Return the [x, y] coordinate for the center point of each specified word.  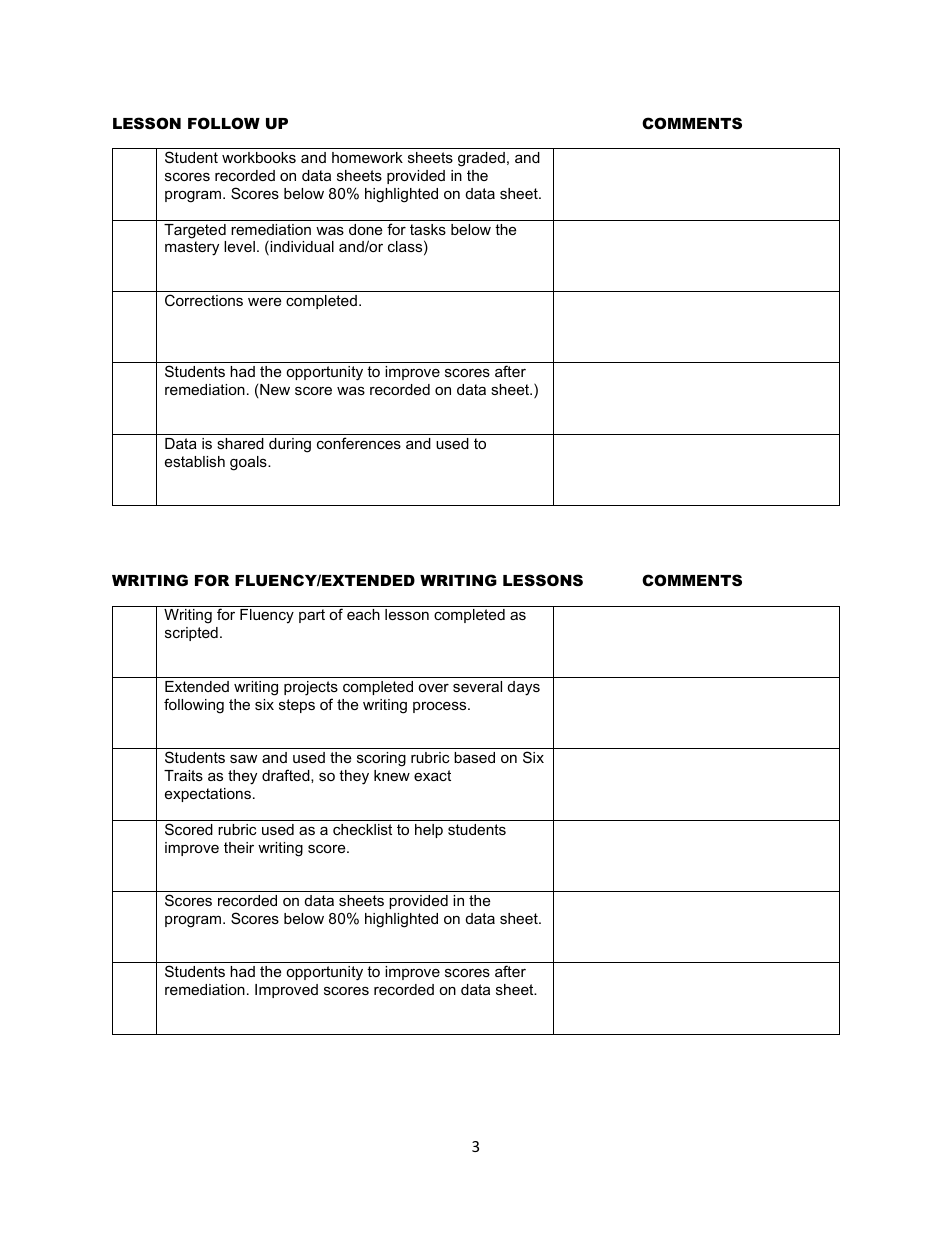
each [363, 614]
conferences [359, 443]
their [239, 847]
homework [367, 157]
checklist [362, 829]
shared [240, 443]
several [477, 686]
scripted [191, 634]
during [290, 445]
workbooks [259, 157]
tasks [428, 229]
